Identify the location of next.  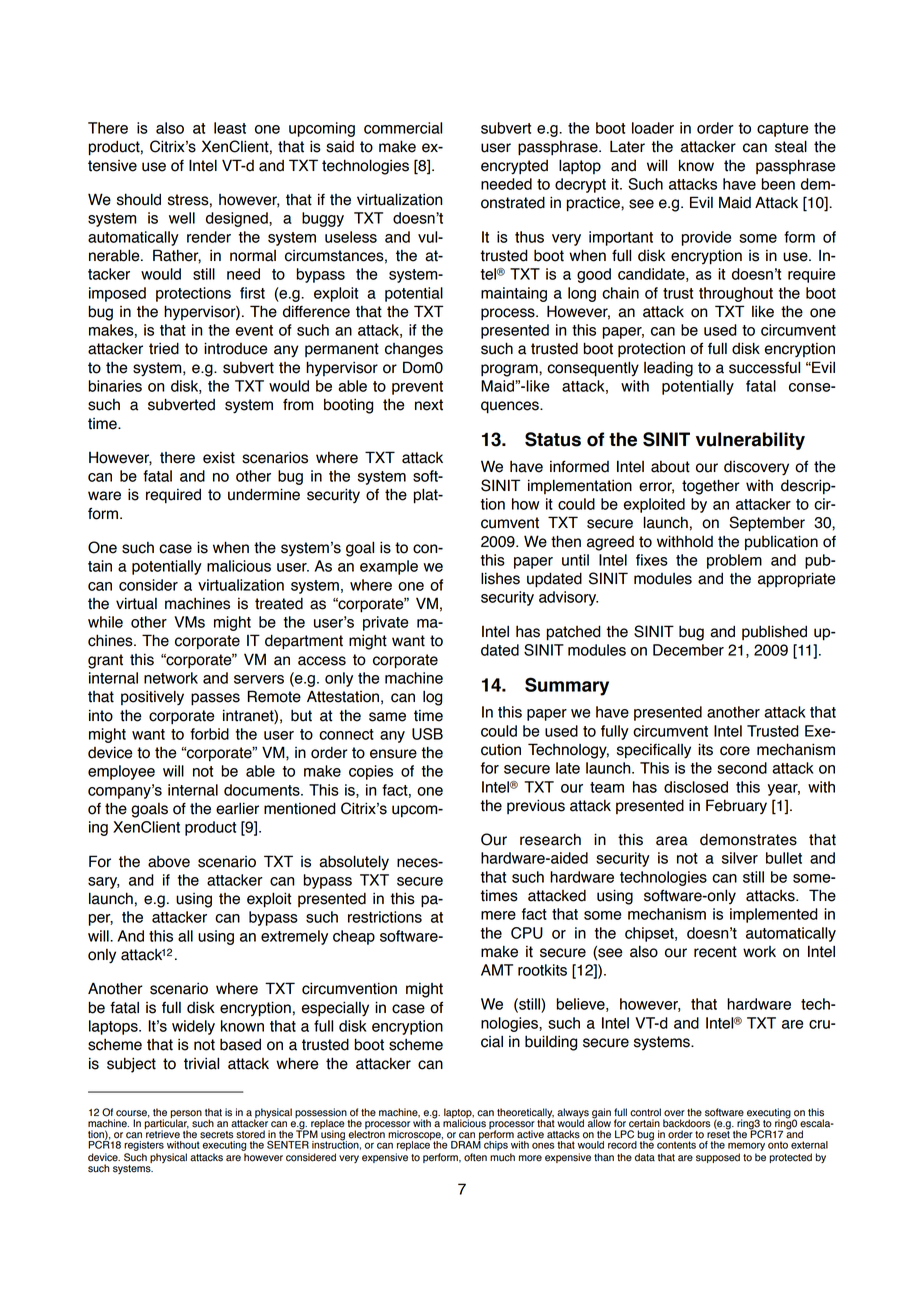
(429, 405).
